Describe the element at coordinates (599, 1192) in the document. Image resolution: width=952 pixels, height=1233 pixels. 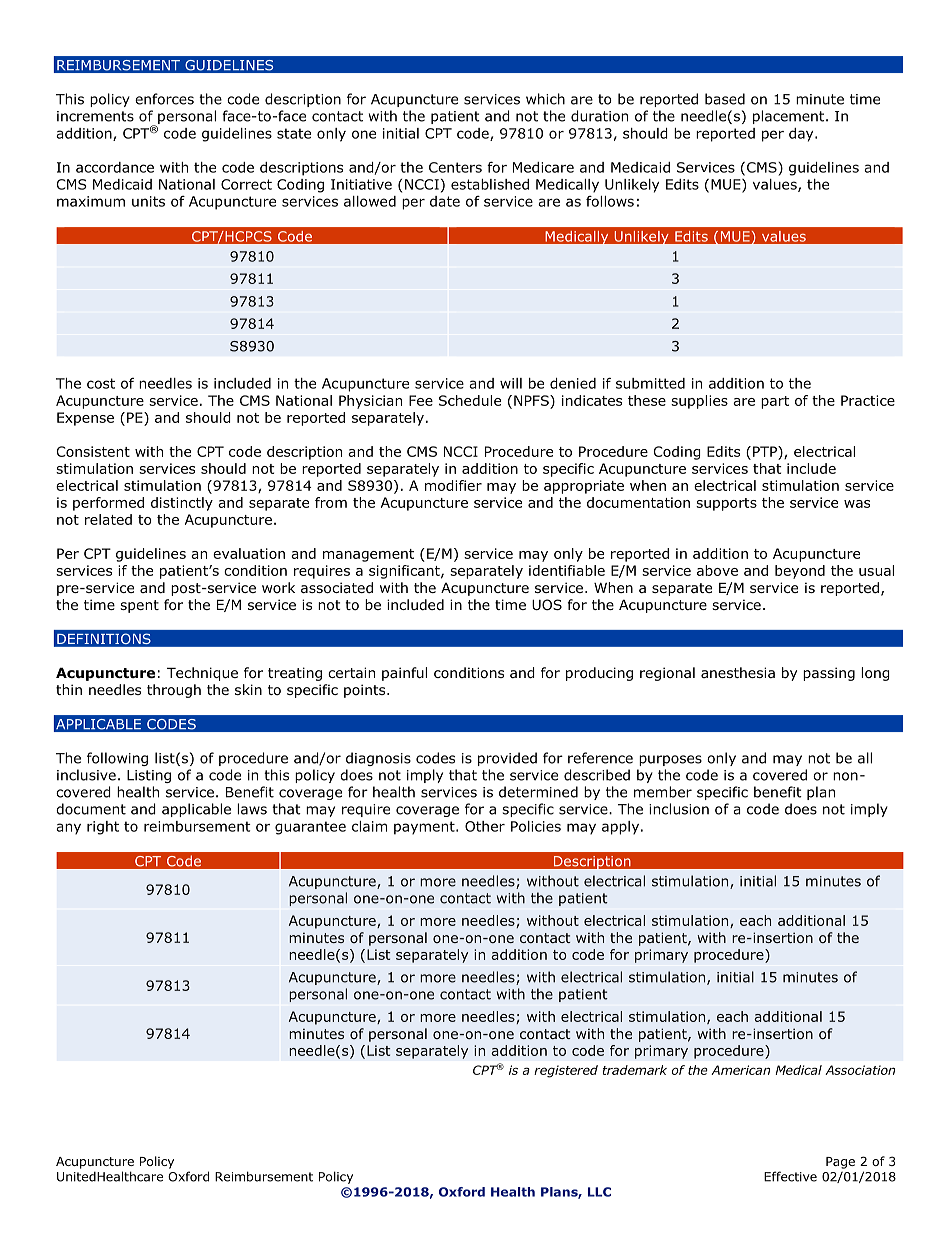
I see `LLC` at that location.
